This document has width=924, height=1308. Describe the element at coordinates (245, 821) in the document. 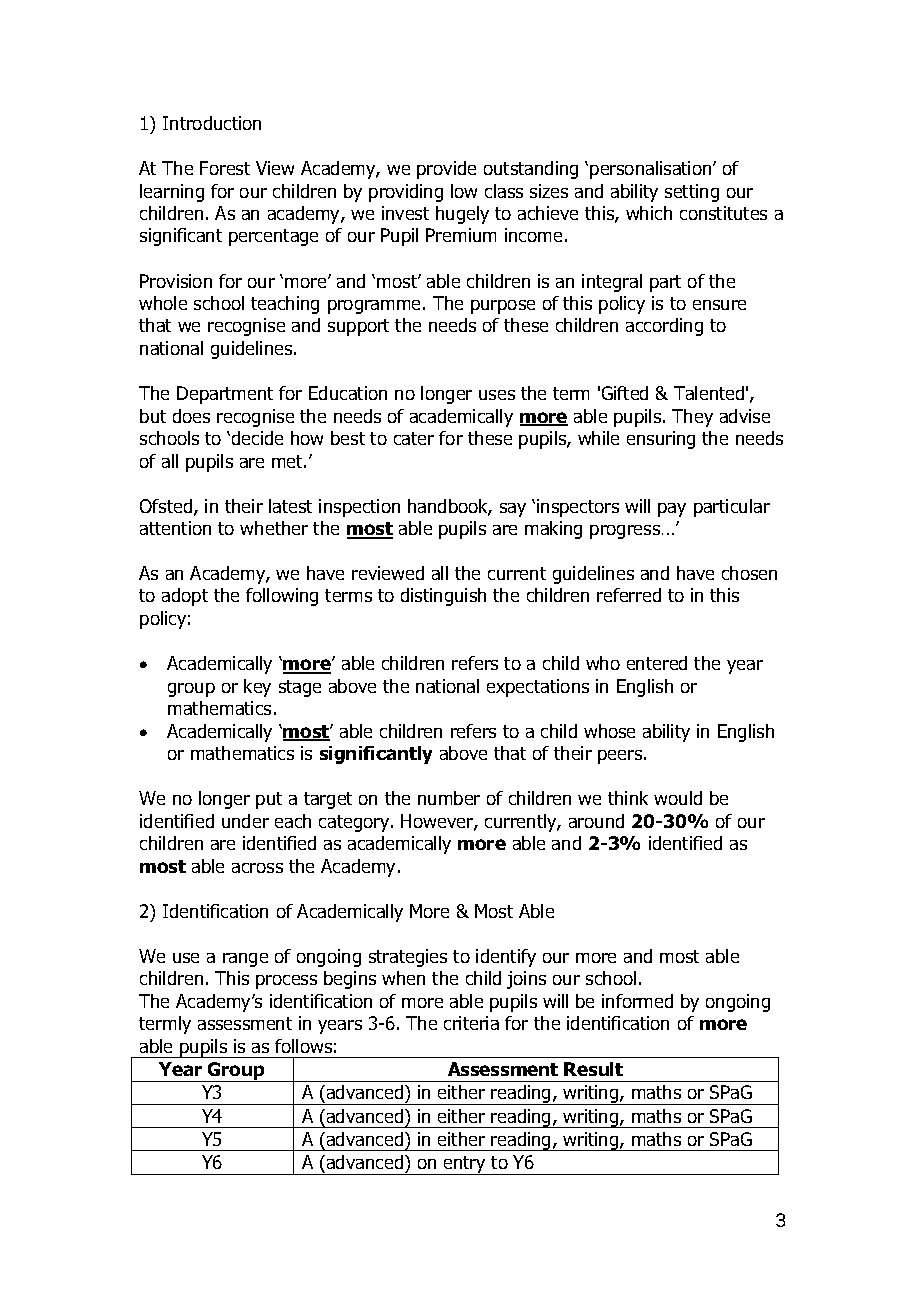

I see `under` at that location.
